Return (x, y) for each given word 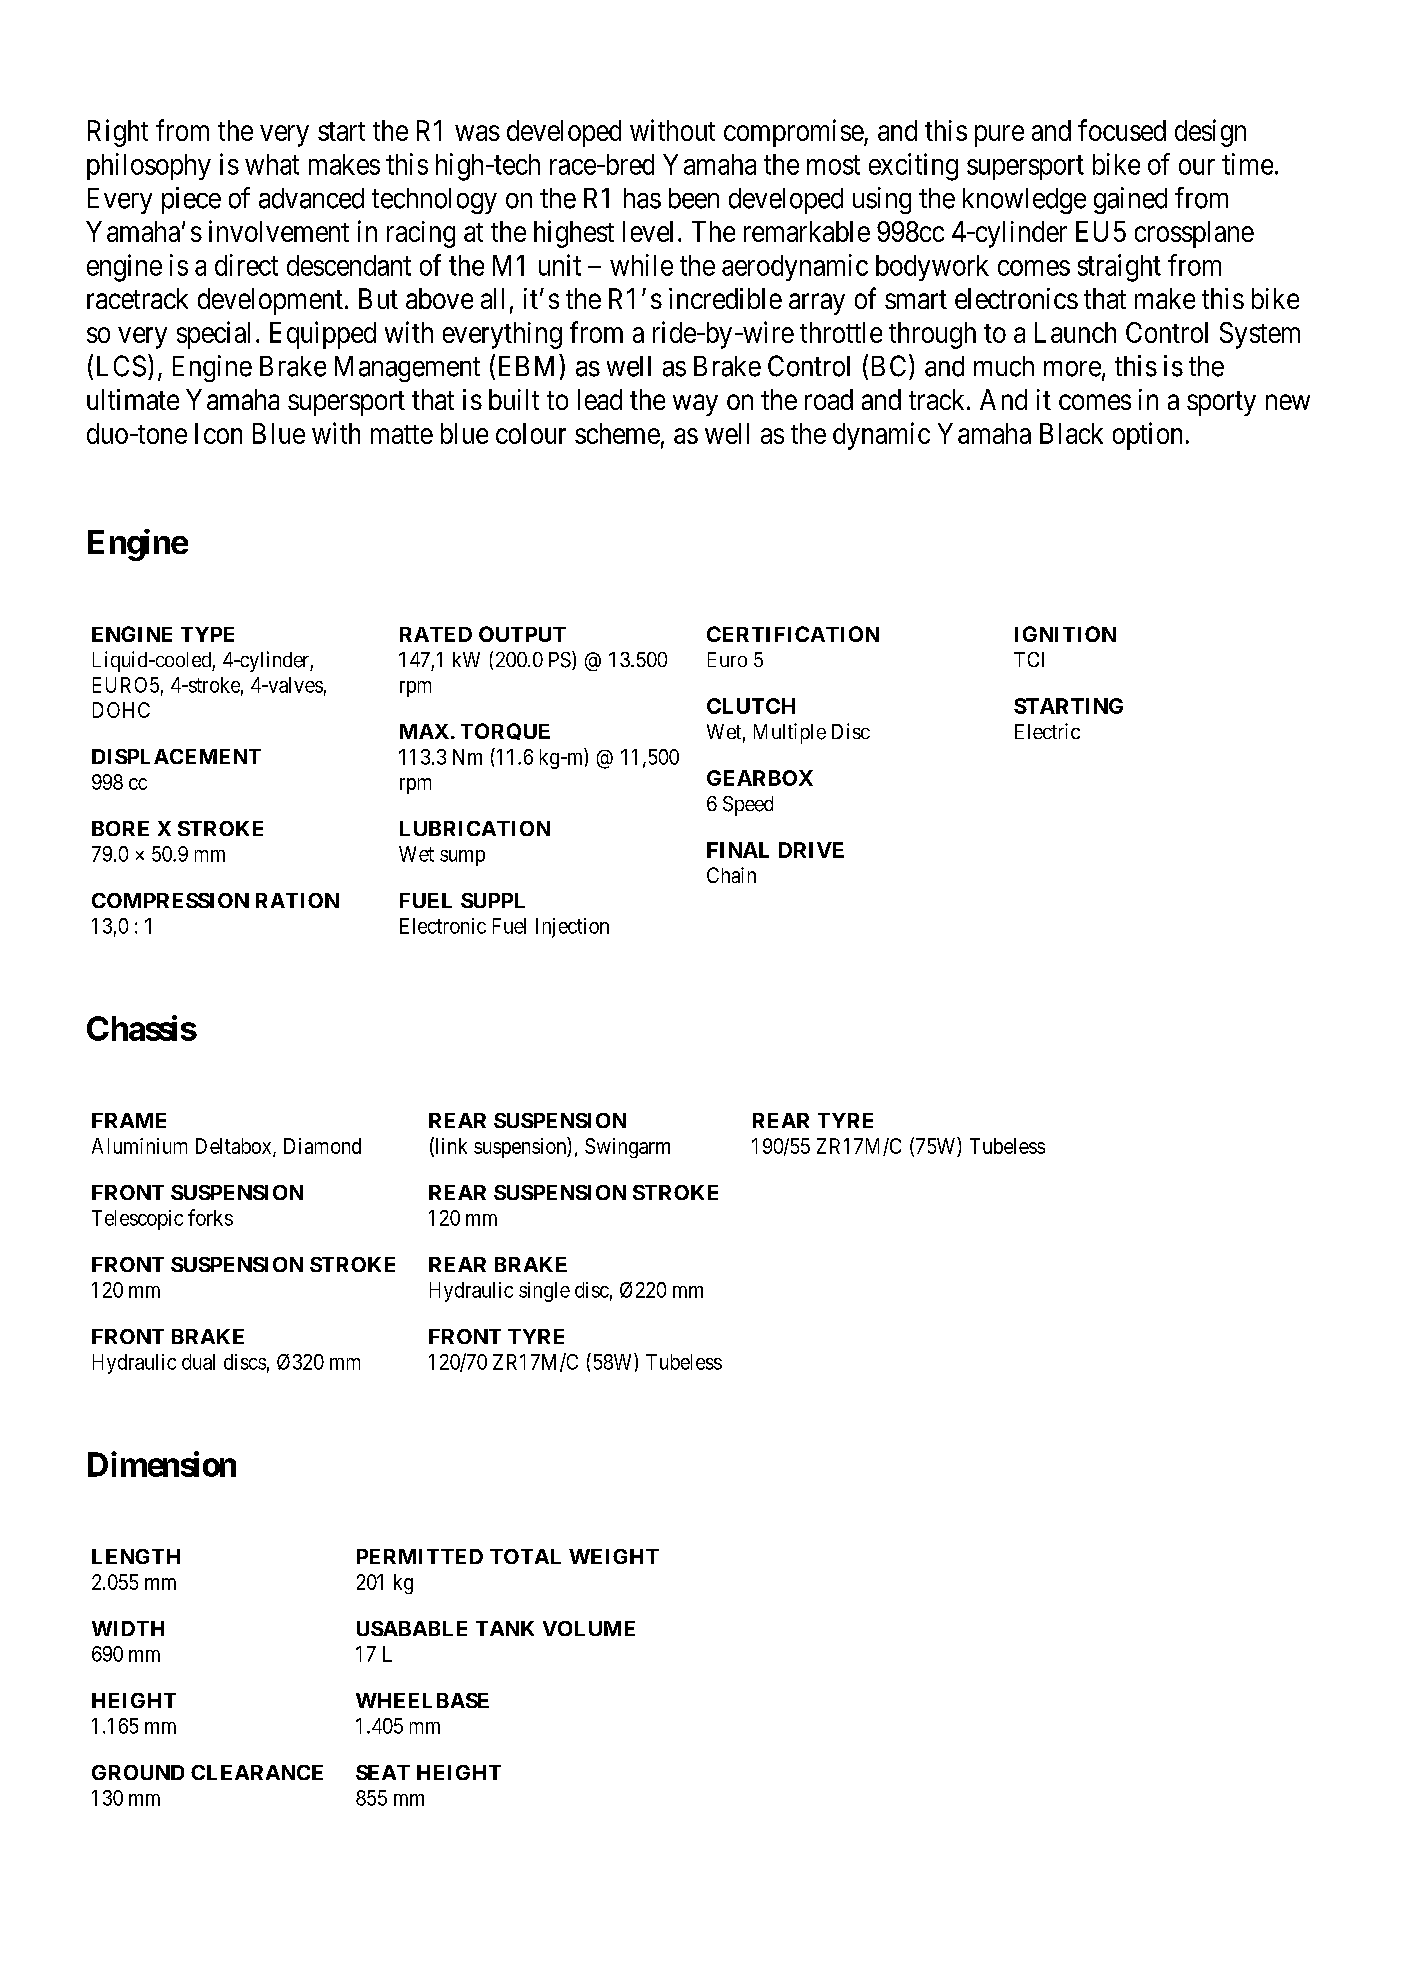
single (544, 1292)
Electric (1047, 731)
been (694, 198)
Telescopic (137, 1220)
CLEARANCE (257, 1772)
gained (1130, 200)
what (272, 164)
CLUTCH (751, 706)
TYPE (207, 634)
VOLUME (589, 1628)
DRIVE (811, 850)
